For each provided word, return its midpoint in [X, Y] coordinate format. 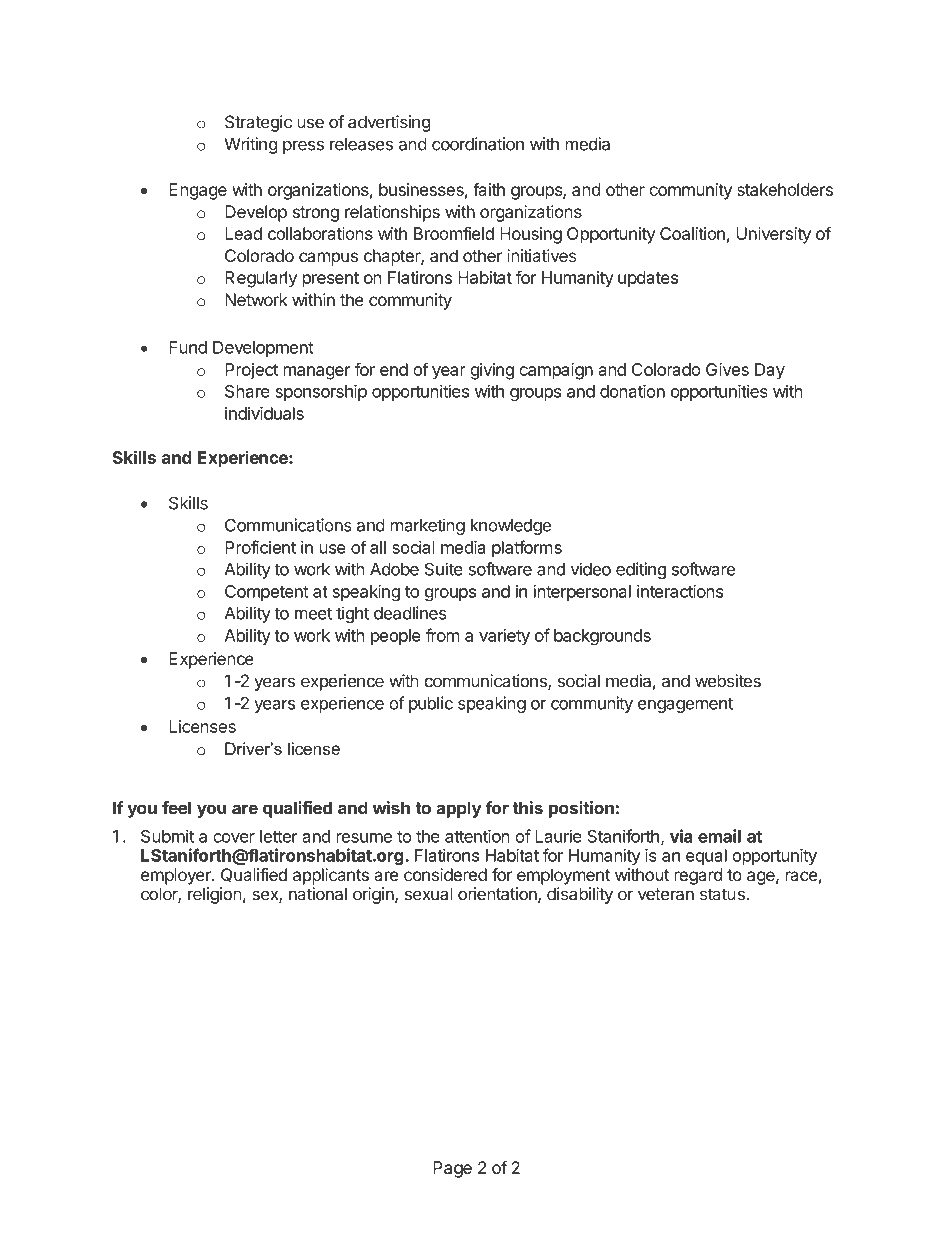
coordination [478, 144]
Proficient [260, 547]
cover [234, 838]
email [719, 836]
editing [641, 570]
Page [452, 1169]
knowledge [511, 527]
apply [459, 809]
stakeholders [785, 189]
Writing [250, 145]
